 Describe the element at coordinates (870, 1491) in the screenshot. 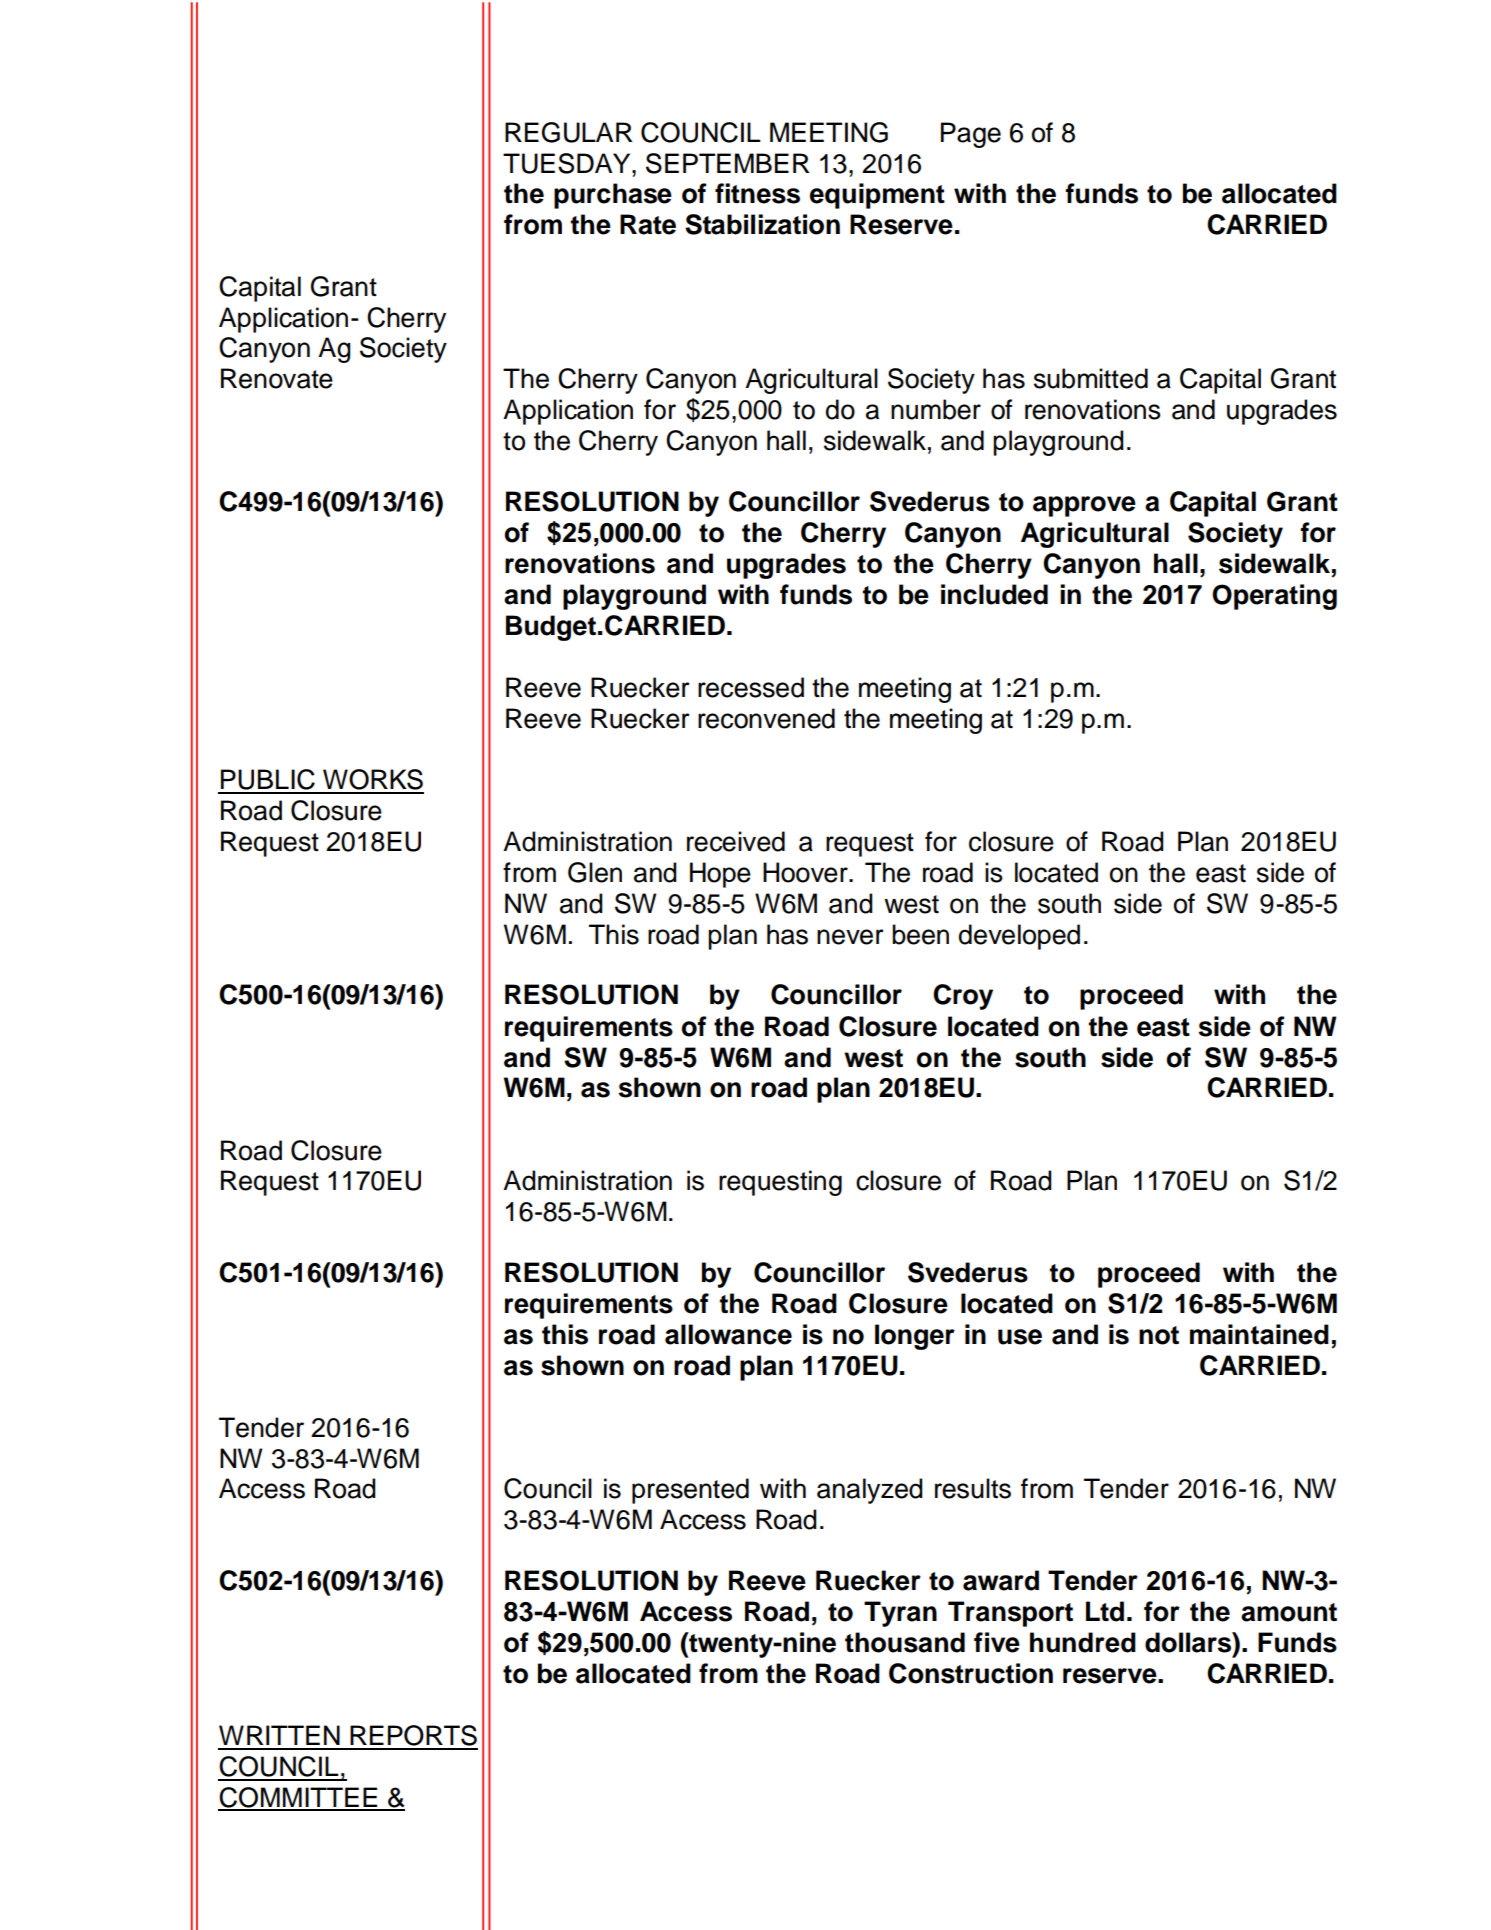

I see `analyzed` at that location.
